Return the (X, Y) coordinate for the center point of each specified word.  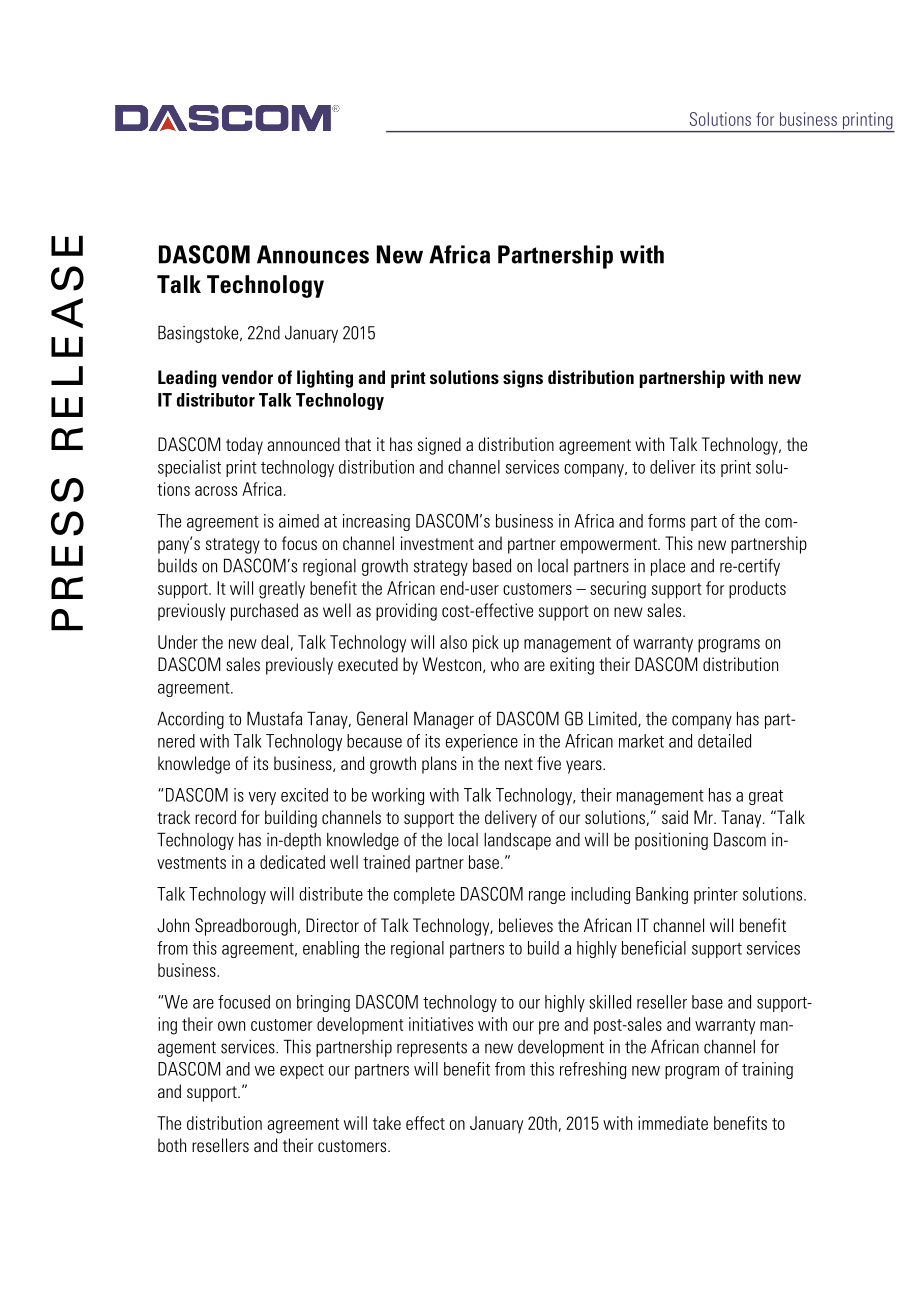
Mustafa (274, 718)
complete (424, 895)
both (172, 1145)
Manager (444, 720)
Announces (313, 254)
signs (523, 379)
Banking (662, 895)
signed (439, 446)
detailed (724, 741)
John (173, 925)
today (244, 446)
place (668, 567)
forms (666, 521)
